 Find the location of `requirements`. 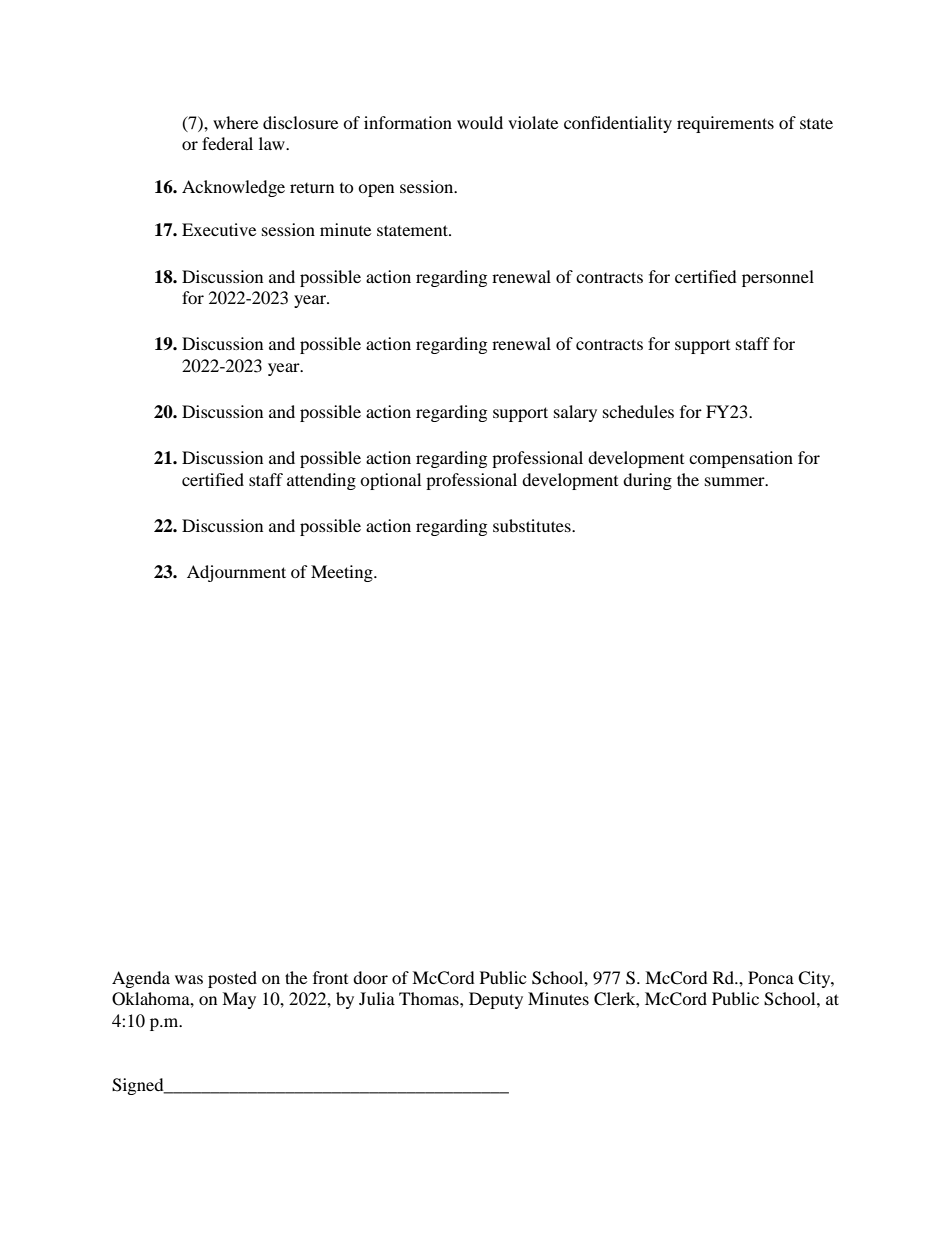

requirements is located at coordinates (725, 124).
